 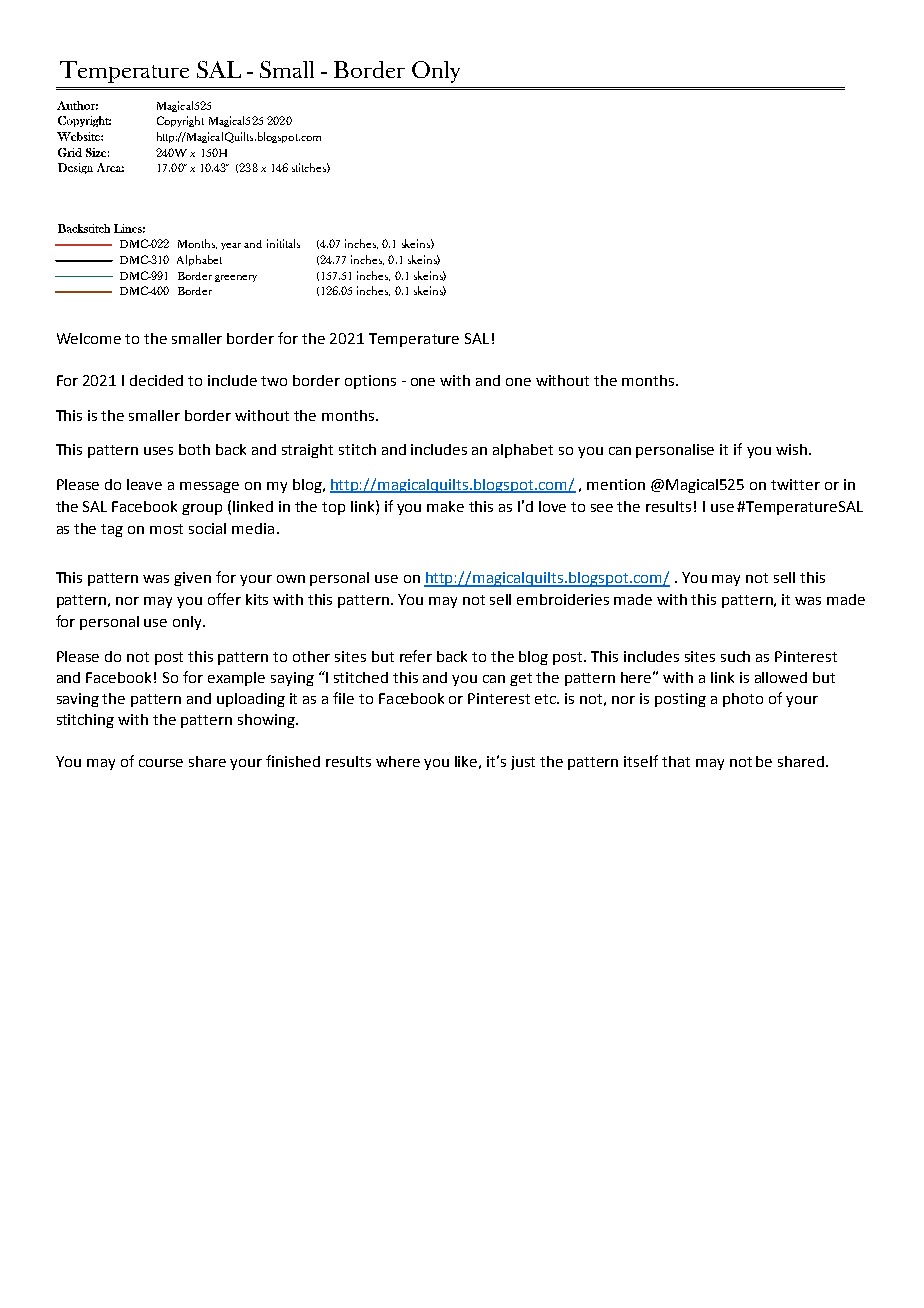 I want to click on wish, so click(x=793, y=449).
